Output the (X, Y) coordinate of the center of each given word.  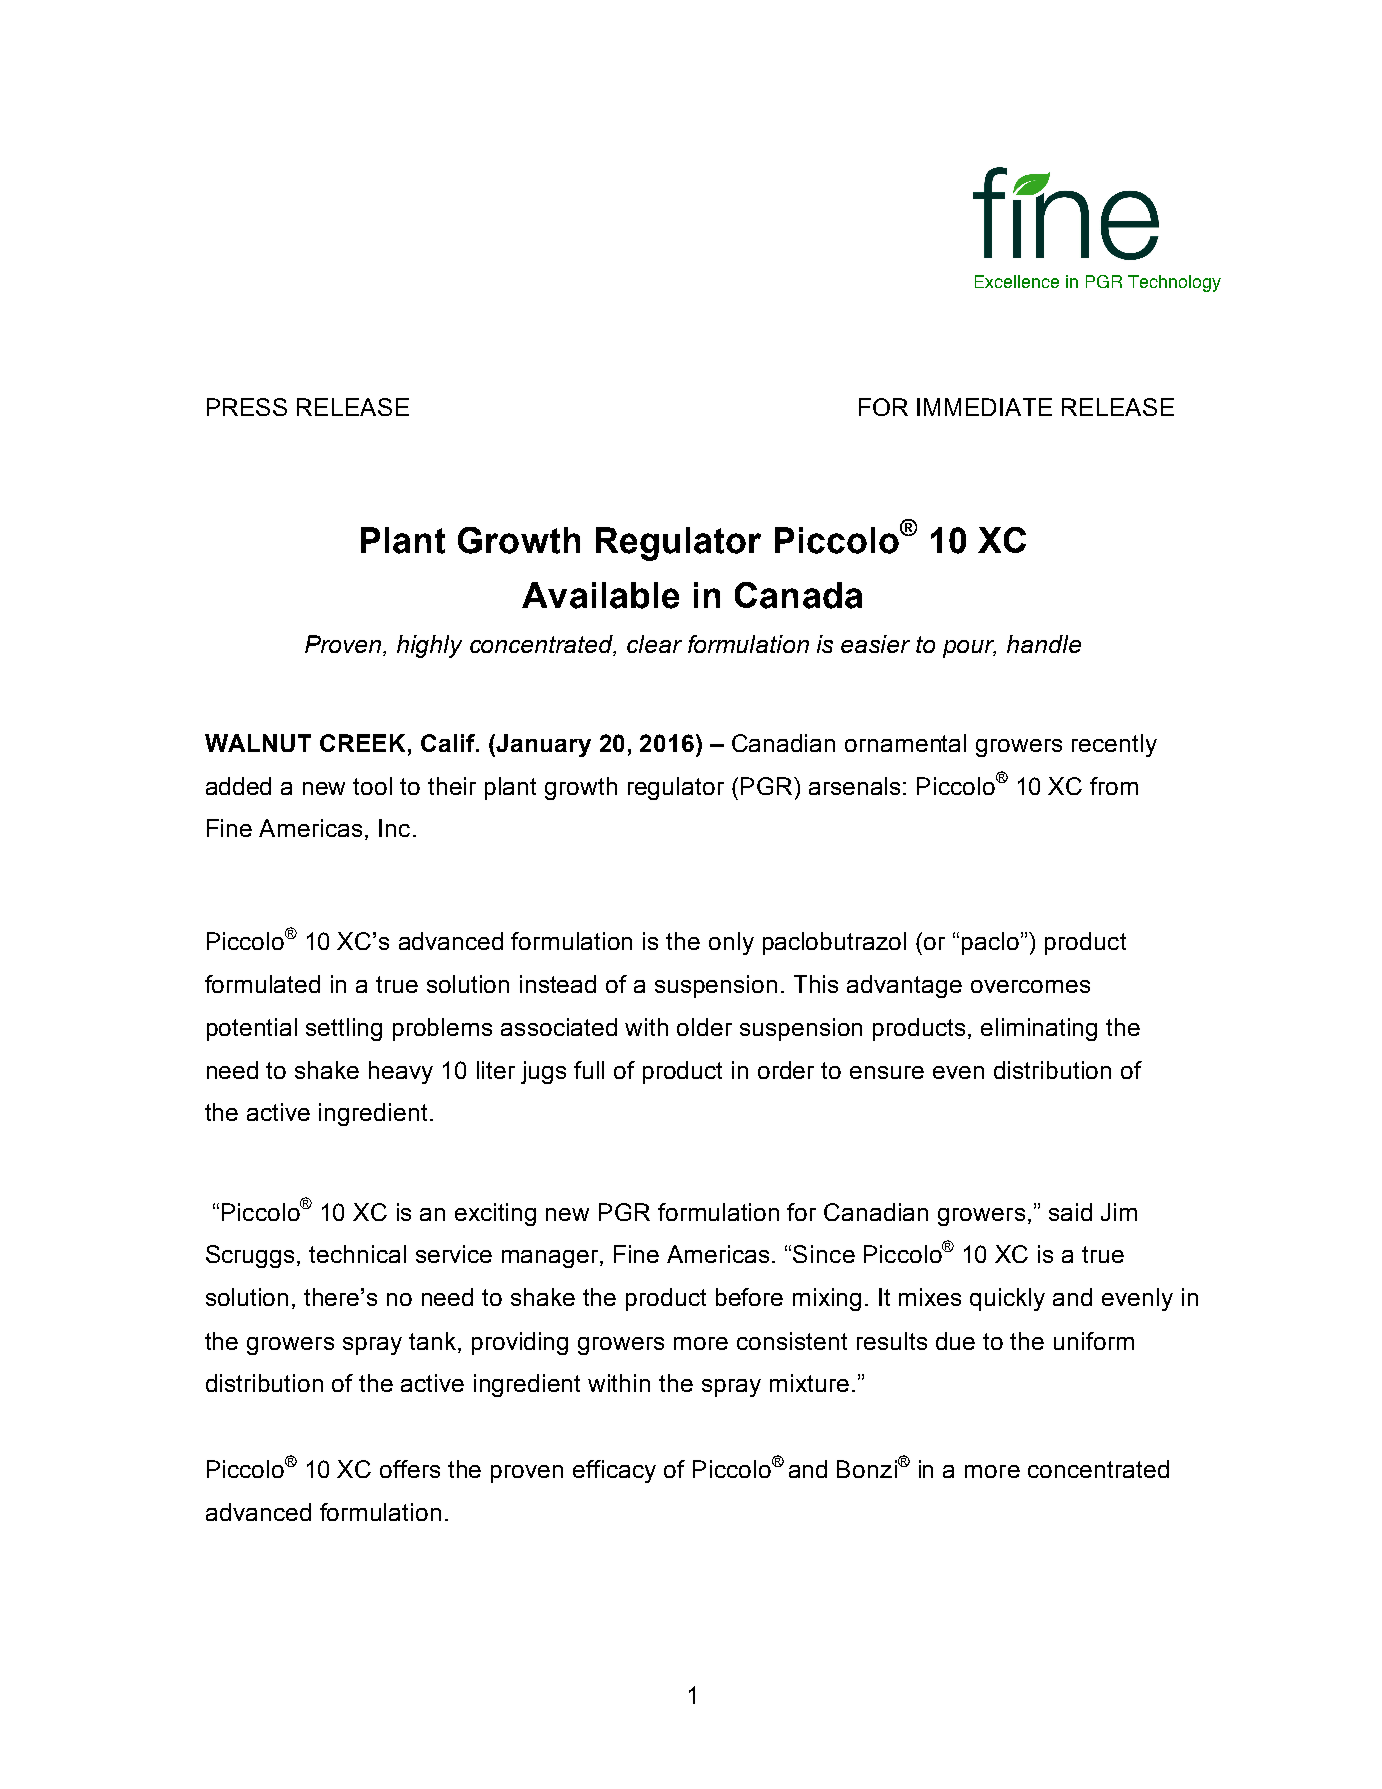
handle (1044, 644)
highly (429, 646)
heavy (401, 1072)
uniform (1094, 1341)
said (1070, 1212)
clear (654, 644)
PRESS (247, 407)
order (786, 1070)
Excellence (1017, 281)
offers (410, 1469)
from (1114, 786)
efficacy (614, 1471)
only (731, 943)
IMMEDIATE (984, 407)
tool (372, 786)
